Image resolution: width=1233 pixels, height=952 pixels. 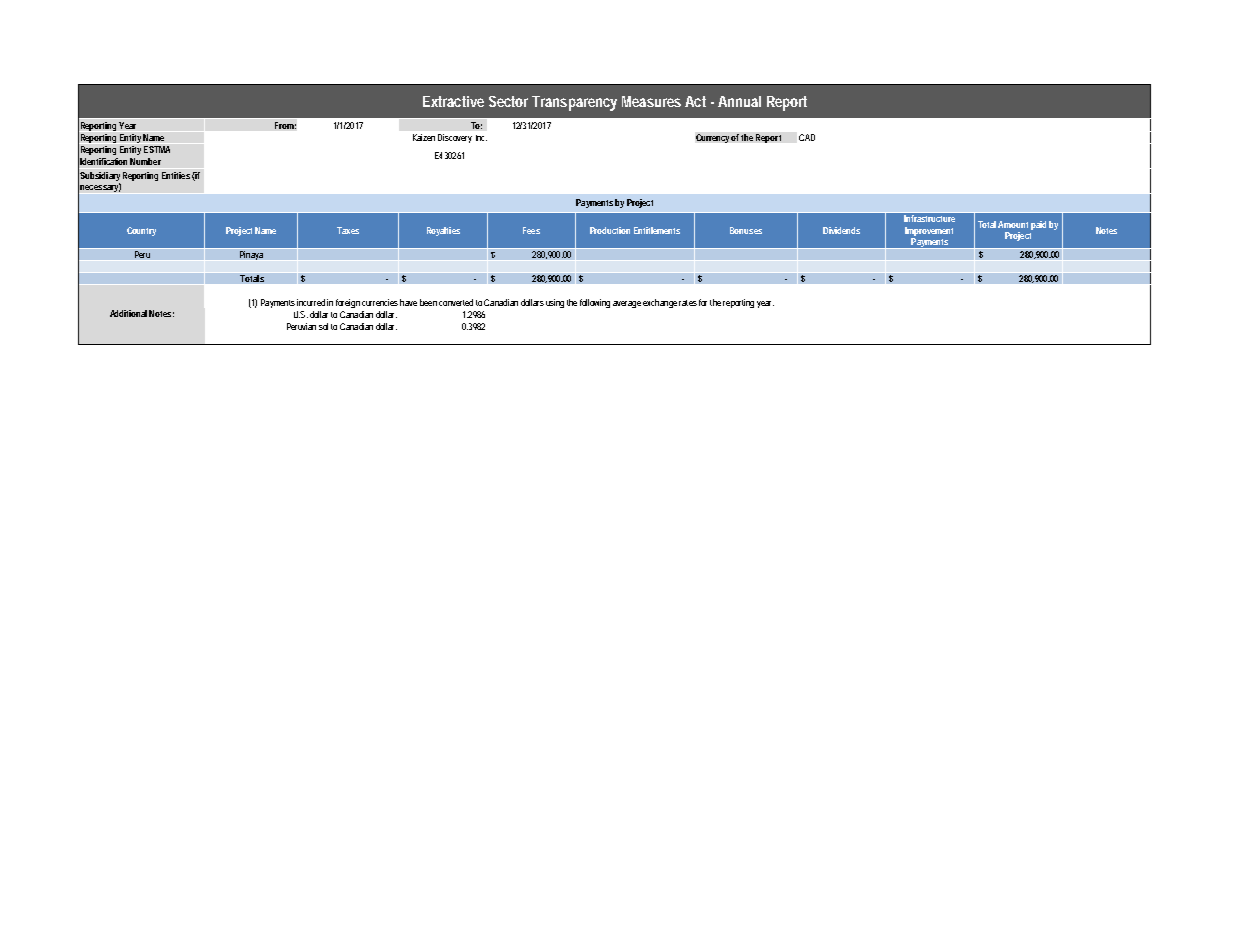 I want to click on following, so click(x=595, y=303).
